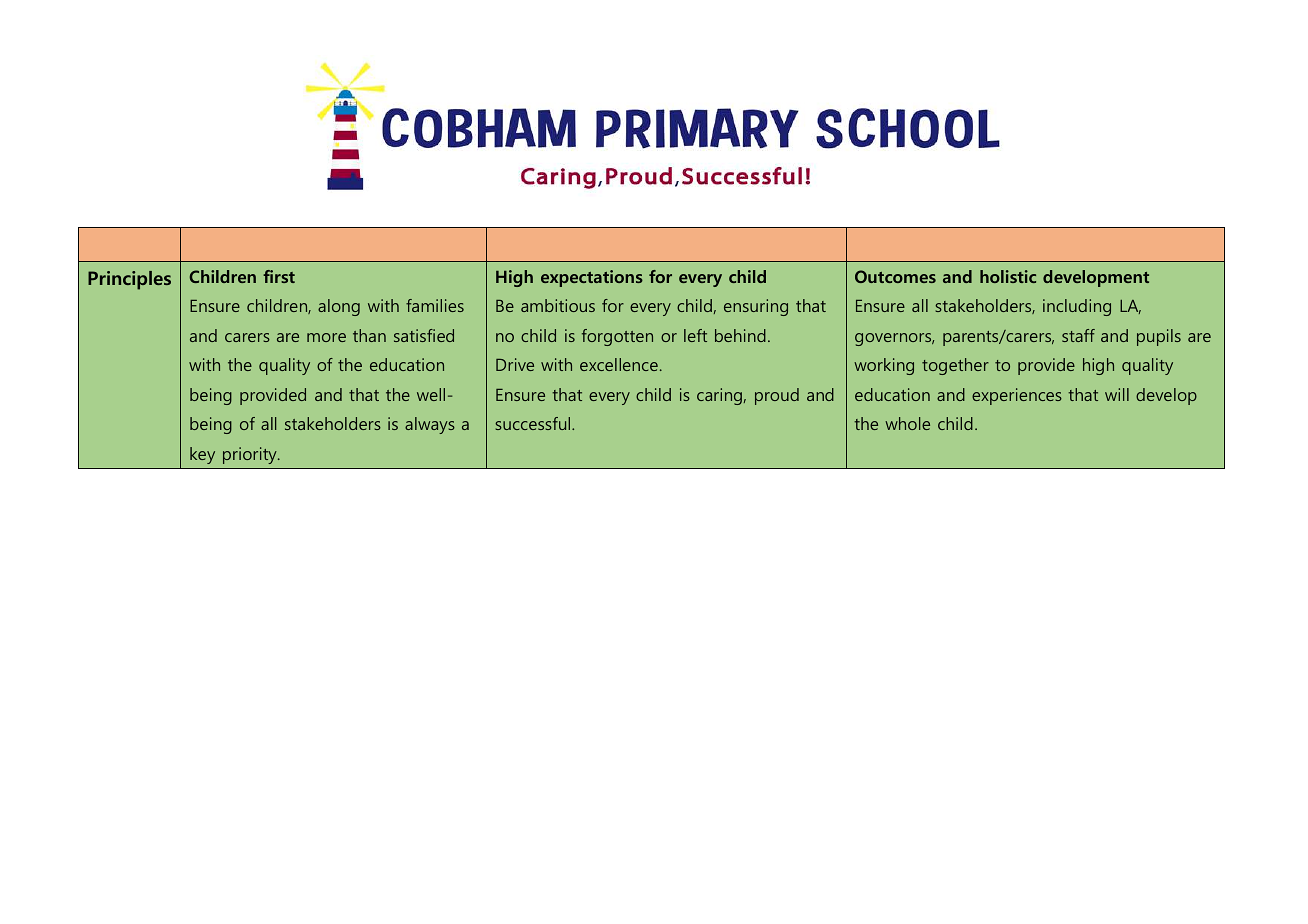 Image resolution: width=1308 pixels, height=924 pixels. What do you see at coordinates (907, 423) in the image?
I see `whole` at bounding box center [907, 423].
